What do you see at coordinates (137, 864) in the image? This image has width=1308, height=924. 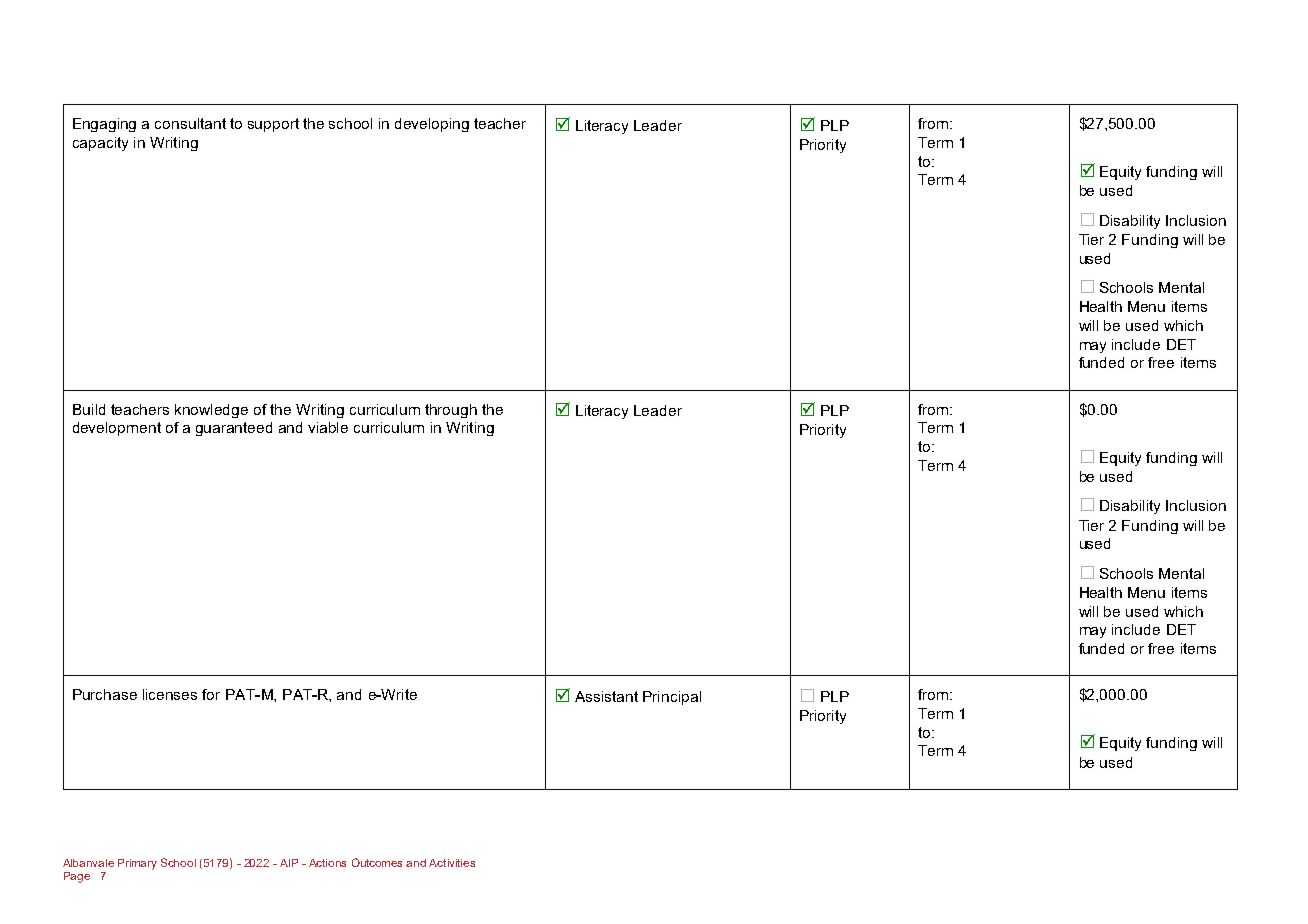 I see `Primary` at bounding box center [137, 864].
